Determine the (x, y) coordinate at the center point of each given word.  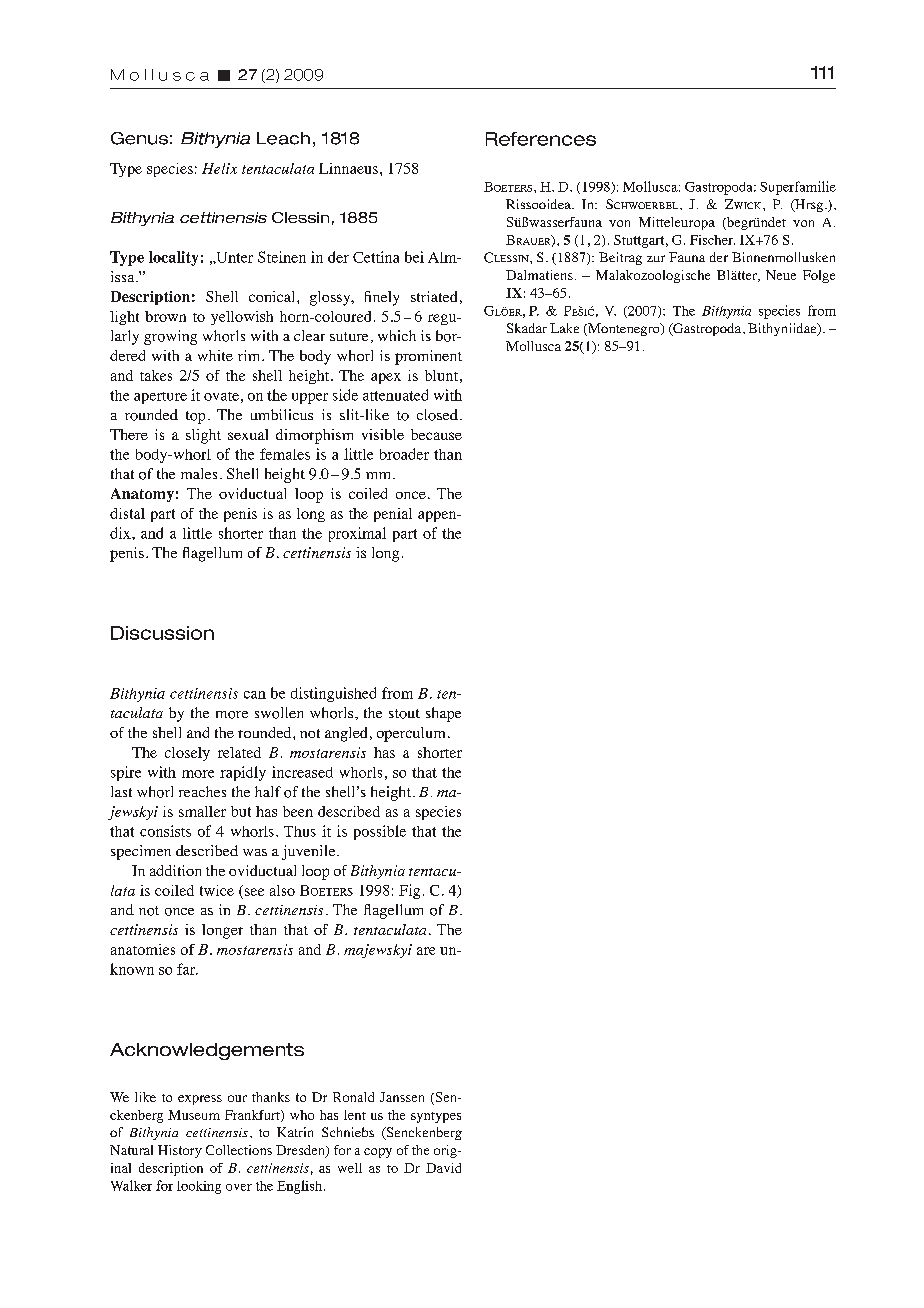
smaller (202, 811)
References (541, 139)
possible (380, 832)
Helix (219, 168)
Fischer (712, 240)
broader (404, 454)
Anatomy (142, 495)
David (443, 1168)
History (180, 1151)
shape (443, 714)
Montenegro (624, 329)
